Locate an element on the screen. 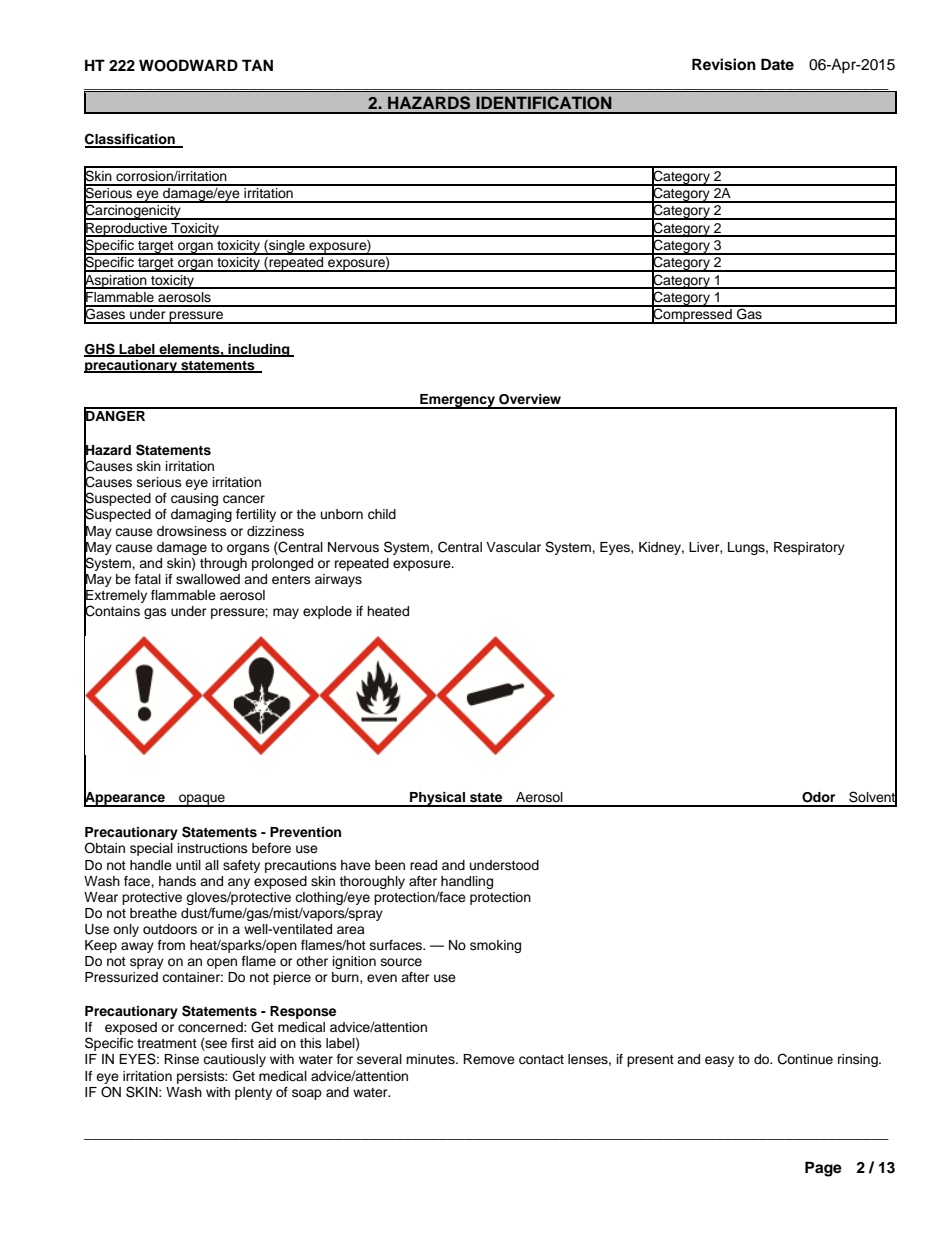 The width and height of the screenshot is (952, 1233). Page is located at coordinates (823, 1169).
